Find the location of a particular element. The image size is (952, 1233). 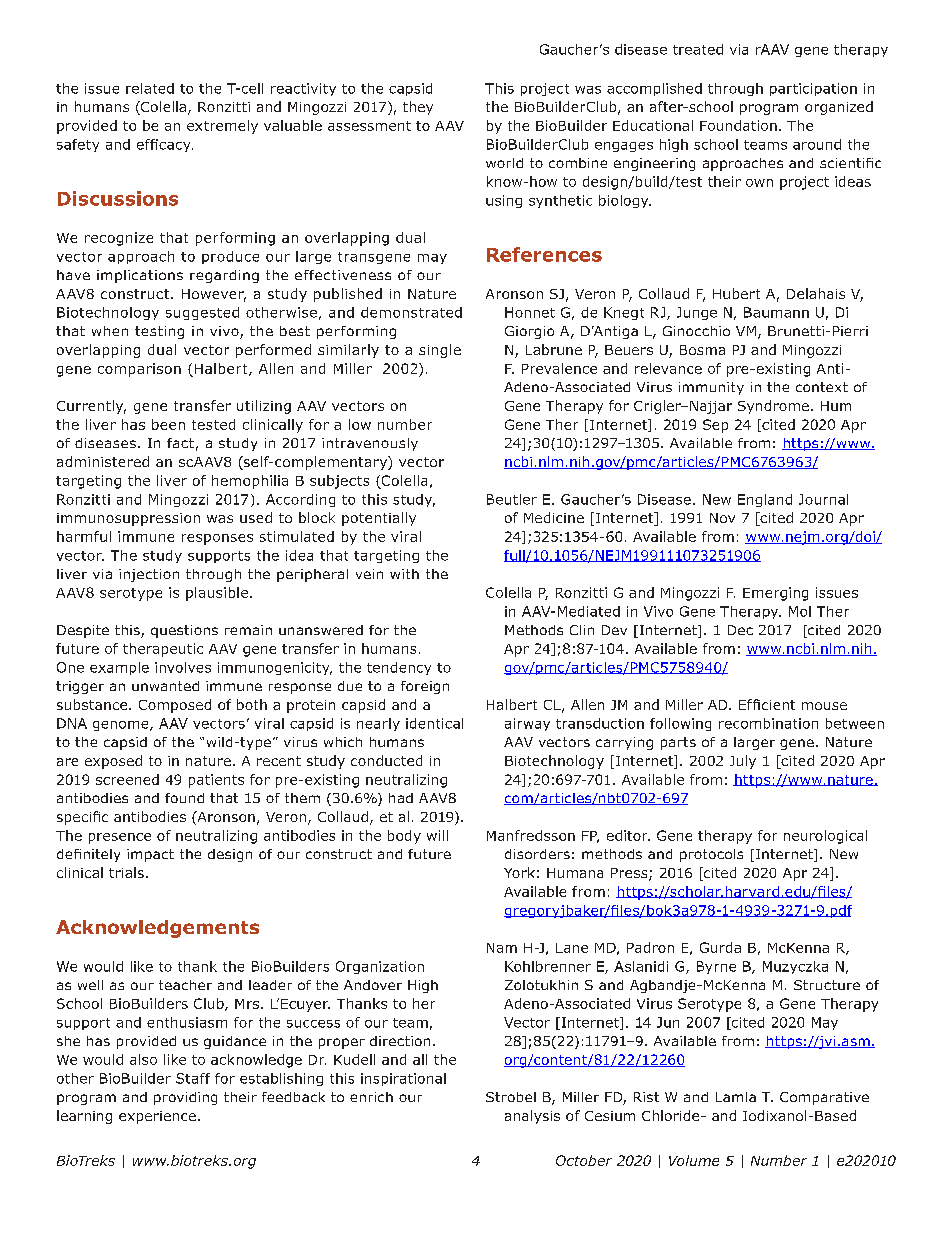

protocols is located at coordinates (711, 855).
